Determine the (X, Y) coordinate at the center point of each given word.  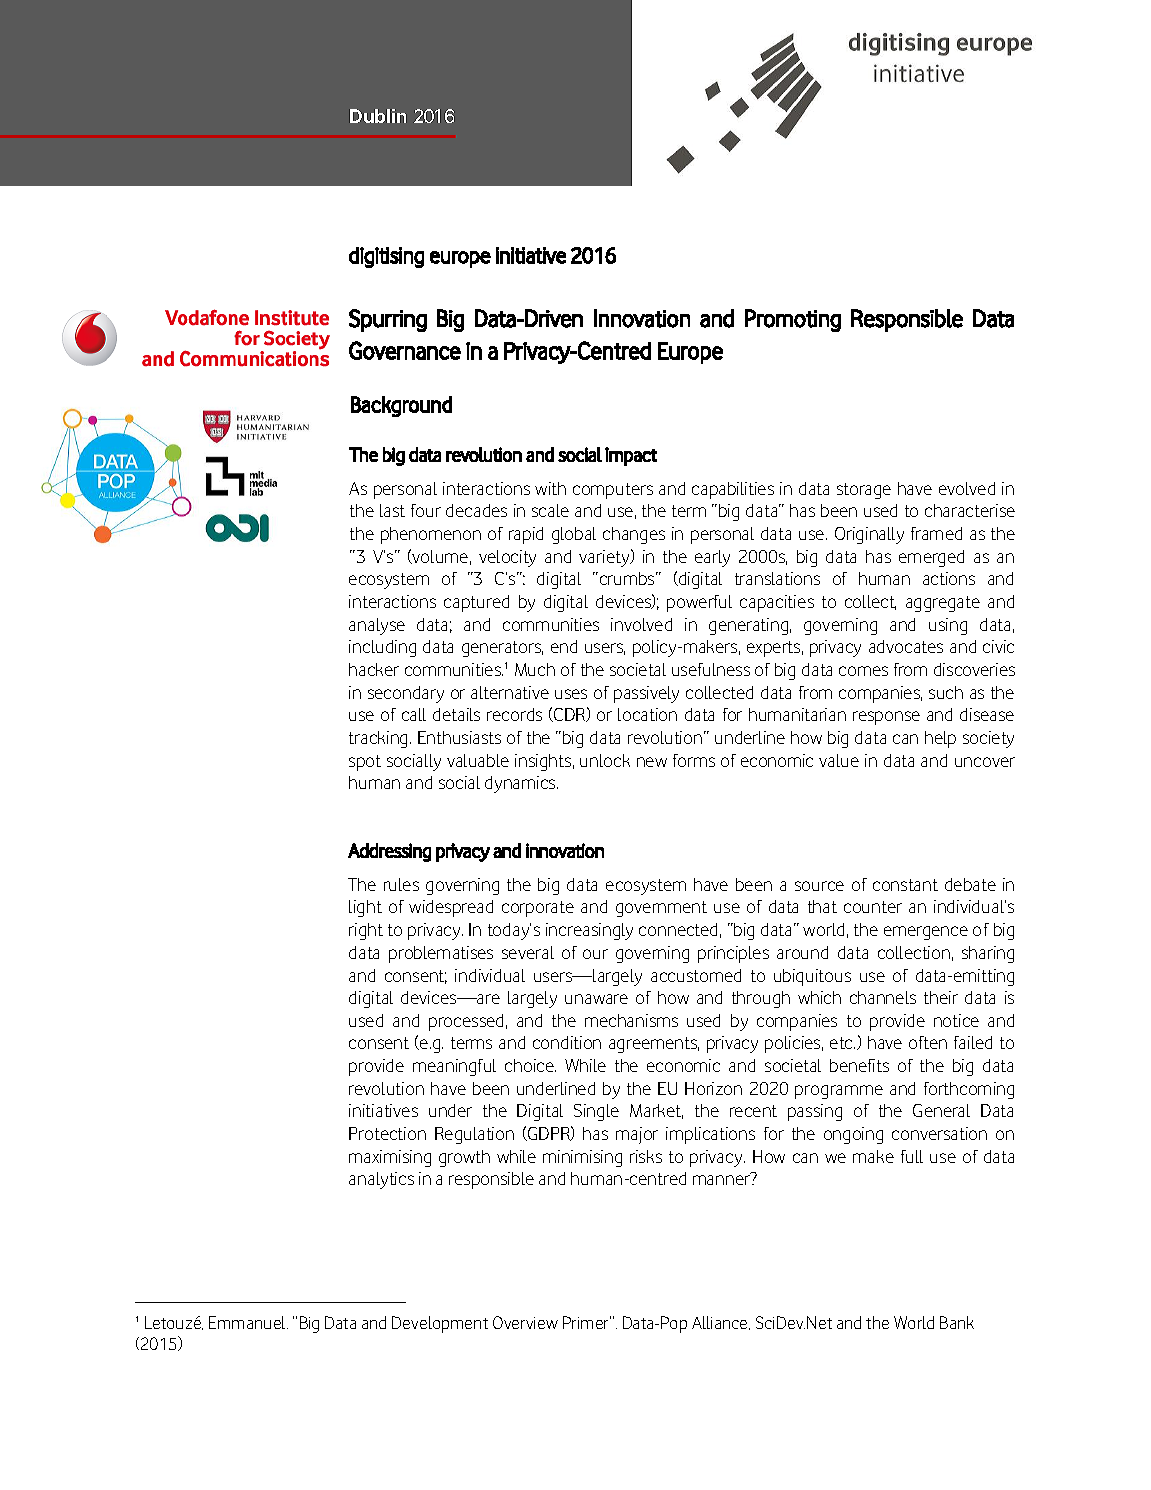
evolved (967, 488)
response (886, 718)
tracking (380, 739)
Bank (957, 1322)
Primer (587, 1322)
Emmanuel (248, 1322)
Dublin (378, 116)
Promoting (793, 320)
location (647, 714)
